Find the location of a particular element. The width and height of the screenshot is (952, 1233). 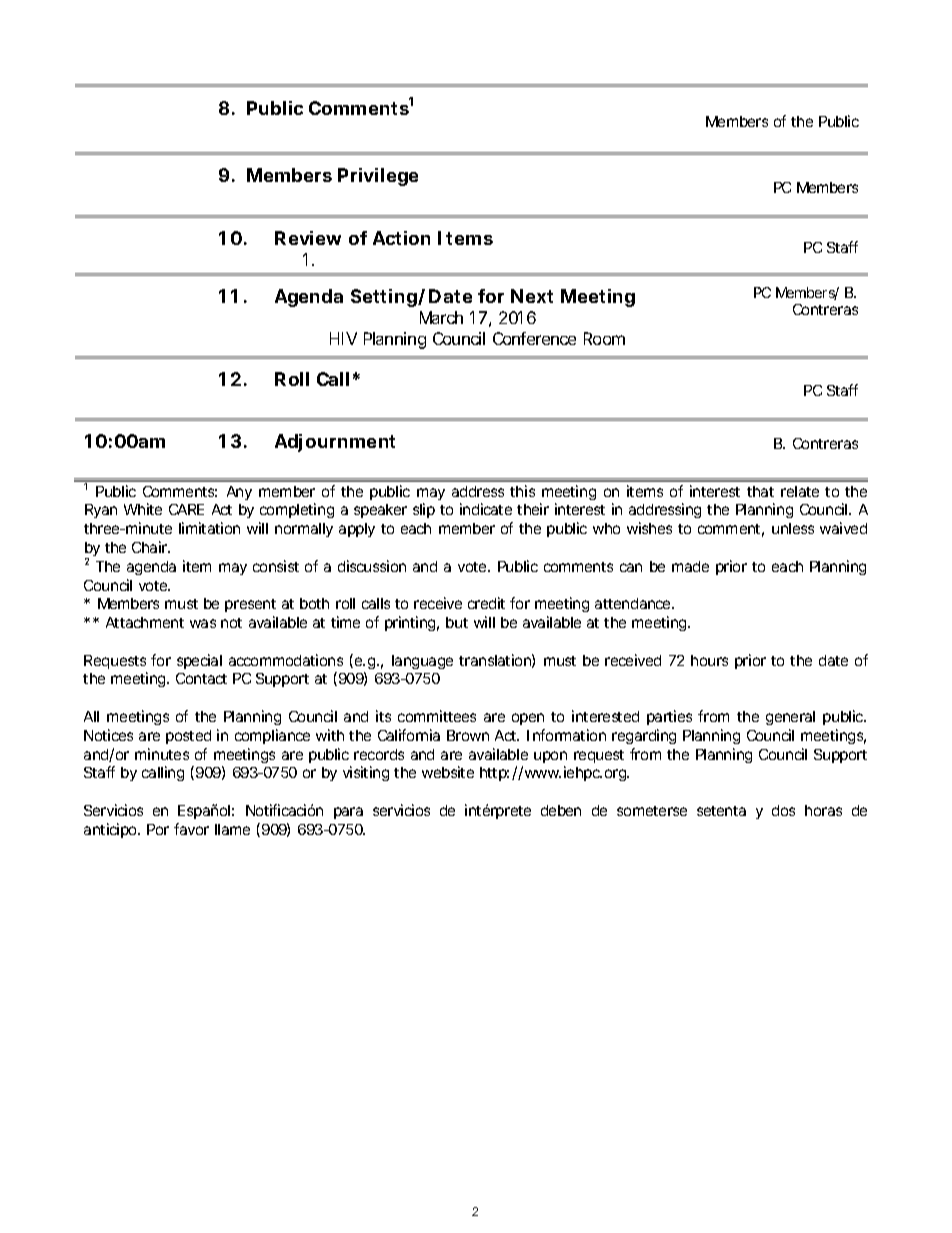

dos is located at coordinates (783, 810).
